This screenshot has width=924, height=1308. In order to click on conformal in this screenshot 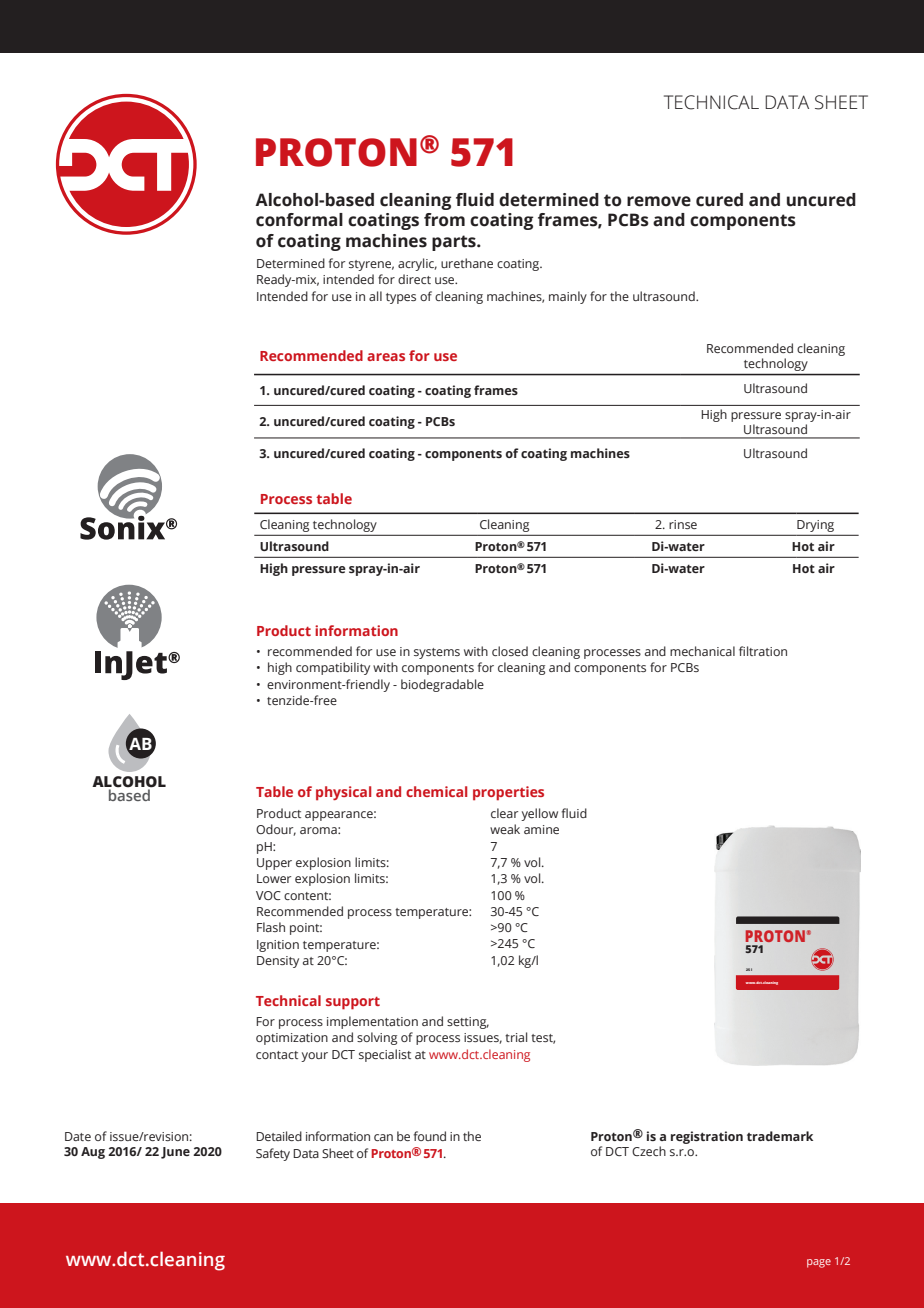, I will do `click(299, 220)`.
